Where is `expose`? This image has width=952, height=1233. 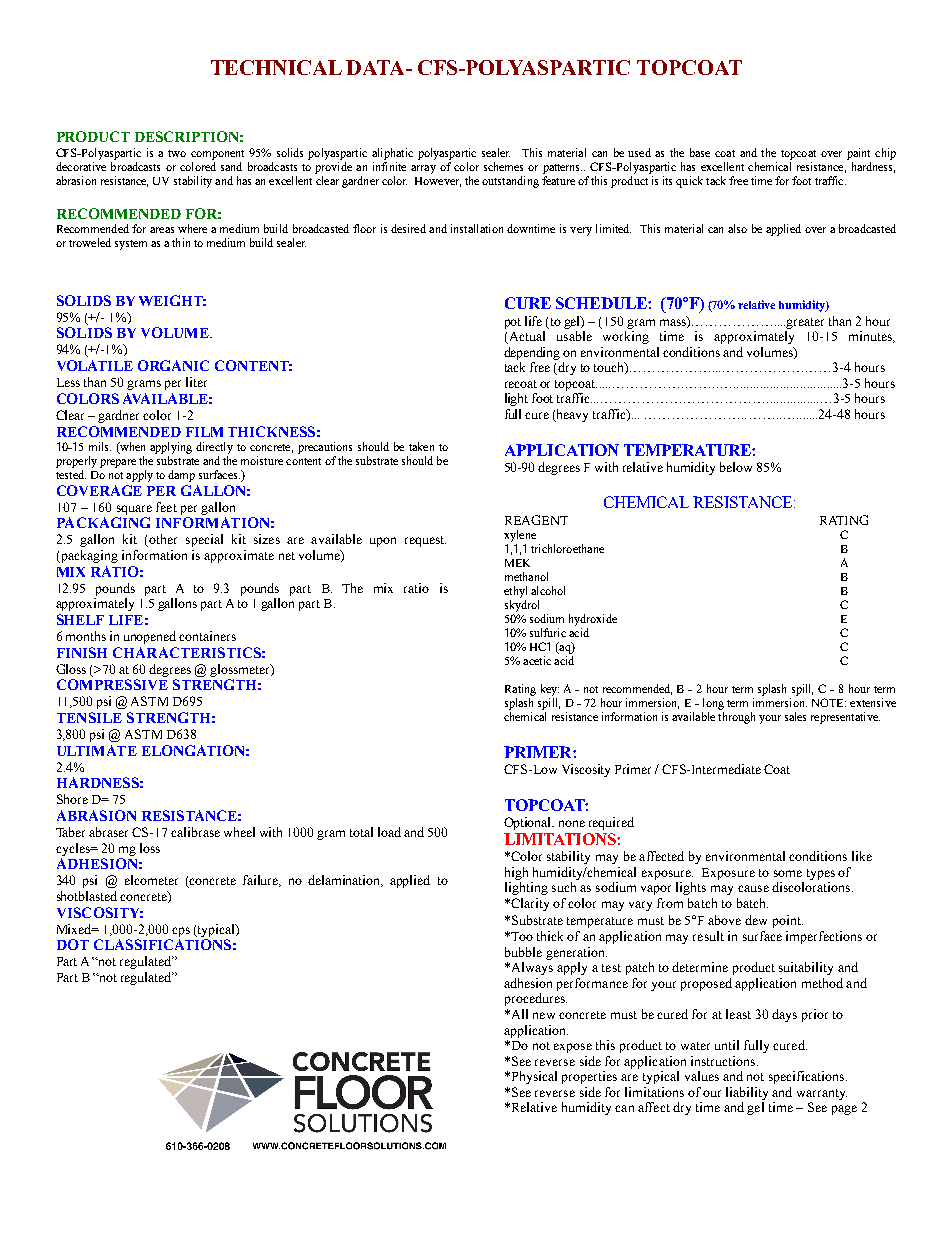
expose is located at coordinates (573, 1048).
